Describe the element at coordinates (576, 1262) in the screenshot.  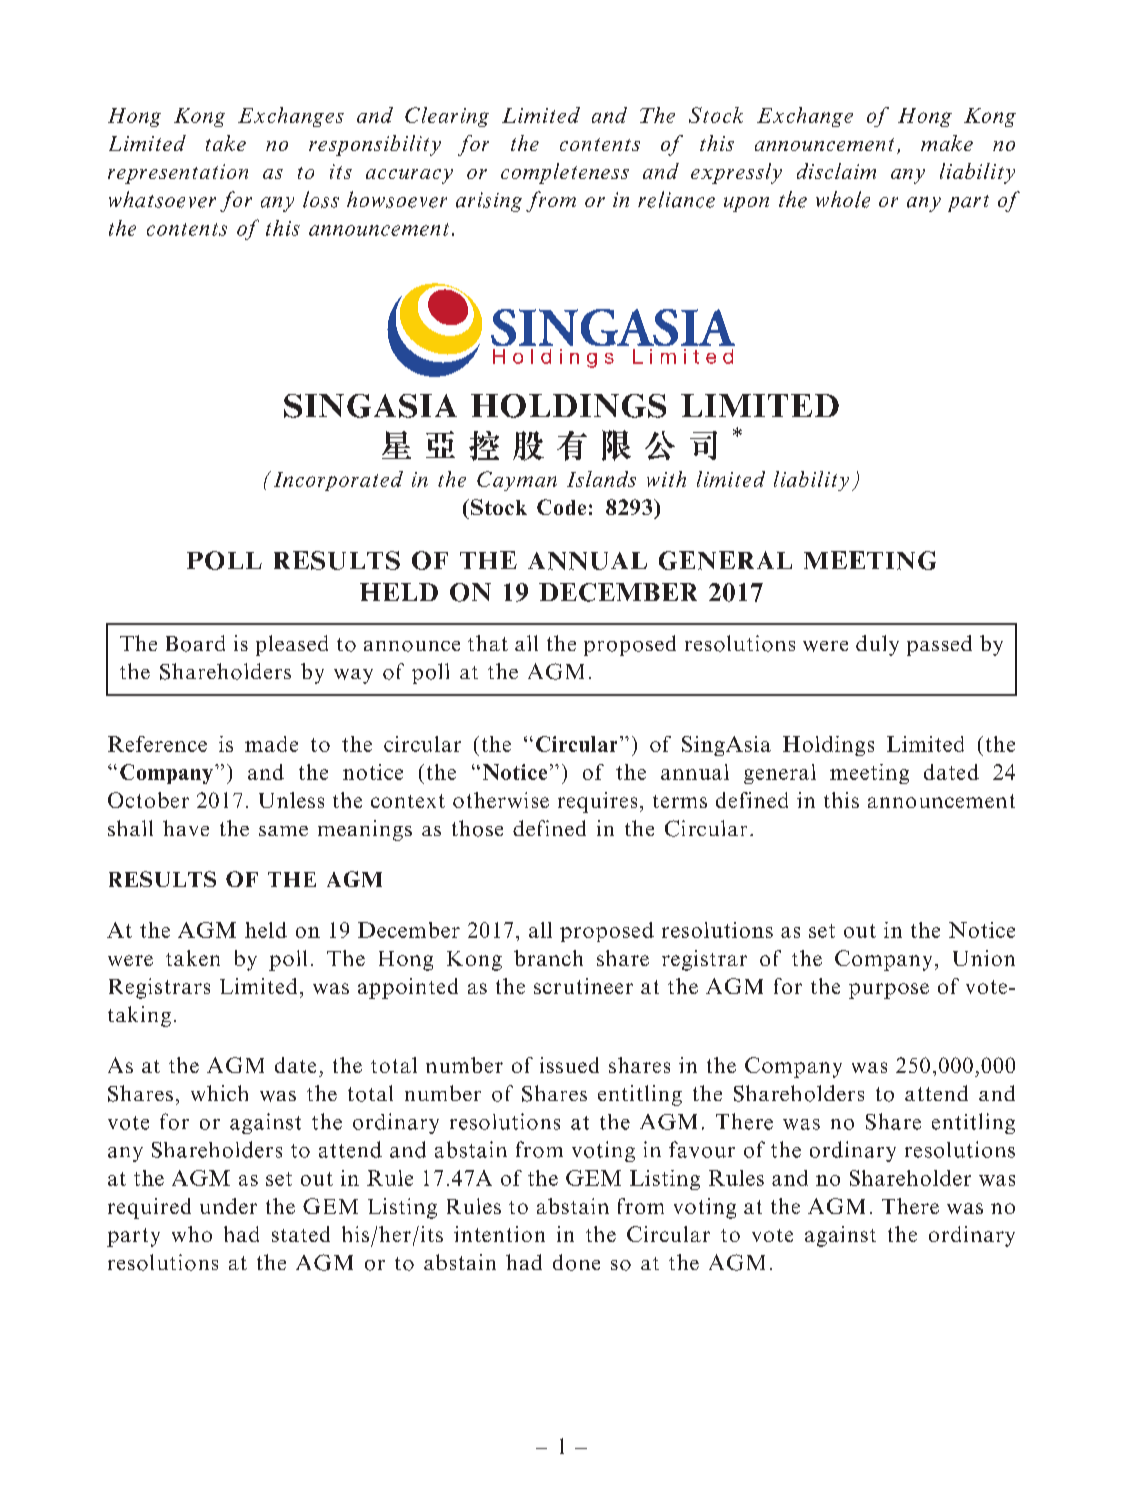
I see `done` at that location.
